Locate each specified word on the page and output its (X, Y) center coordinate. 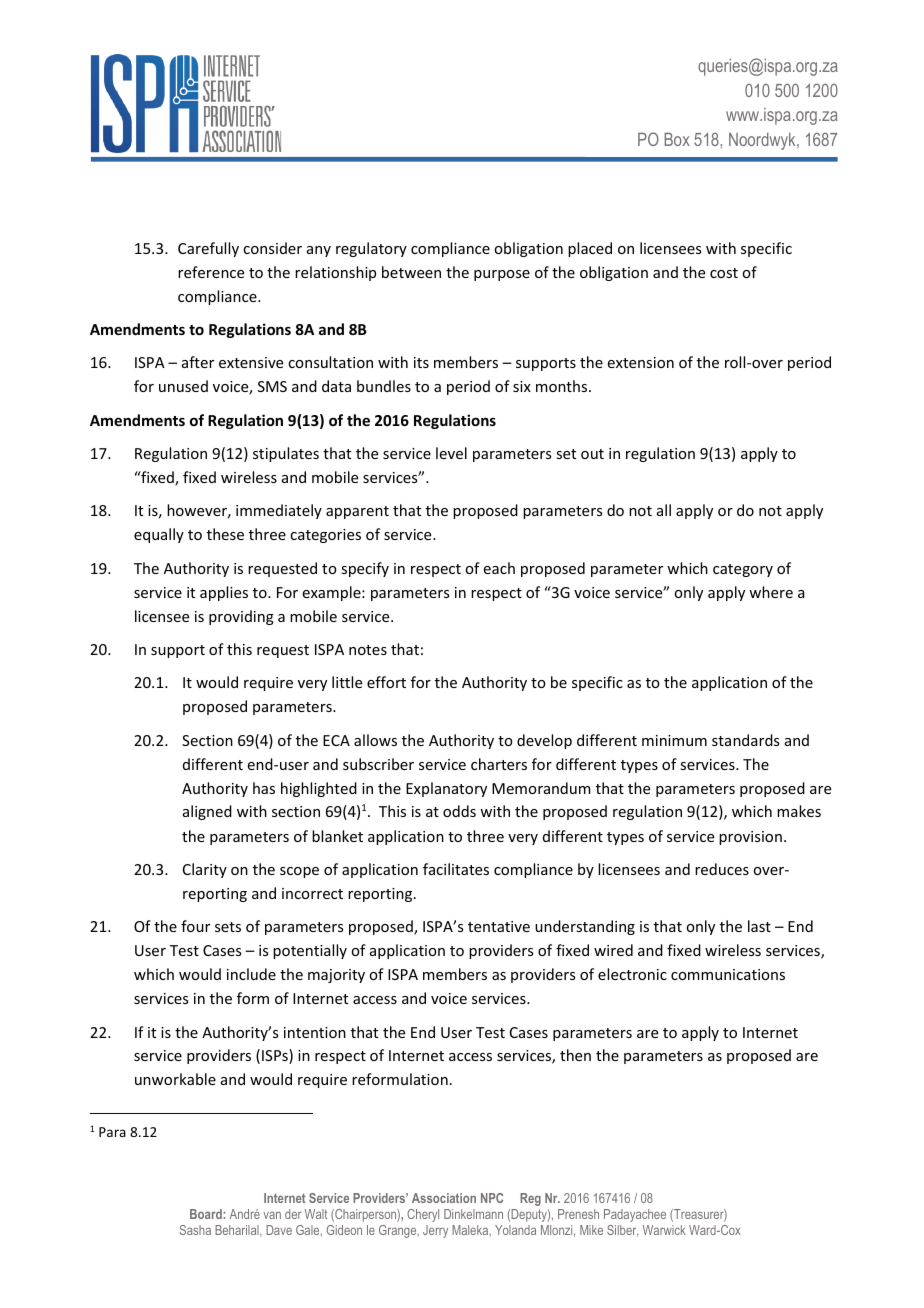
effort (386, 682)
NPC (492, 1198)
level (451, 453)
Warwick (664, 1230)
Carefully (208, 249)
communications (728, 974)
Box (677, 139)
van (272, 1215)
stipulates (286, 454)
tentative (499, 926)
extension (641, 362)
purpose (502, 275)
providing (241, 617)
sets (228, 927)
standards (745, 740)
